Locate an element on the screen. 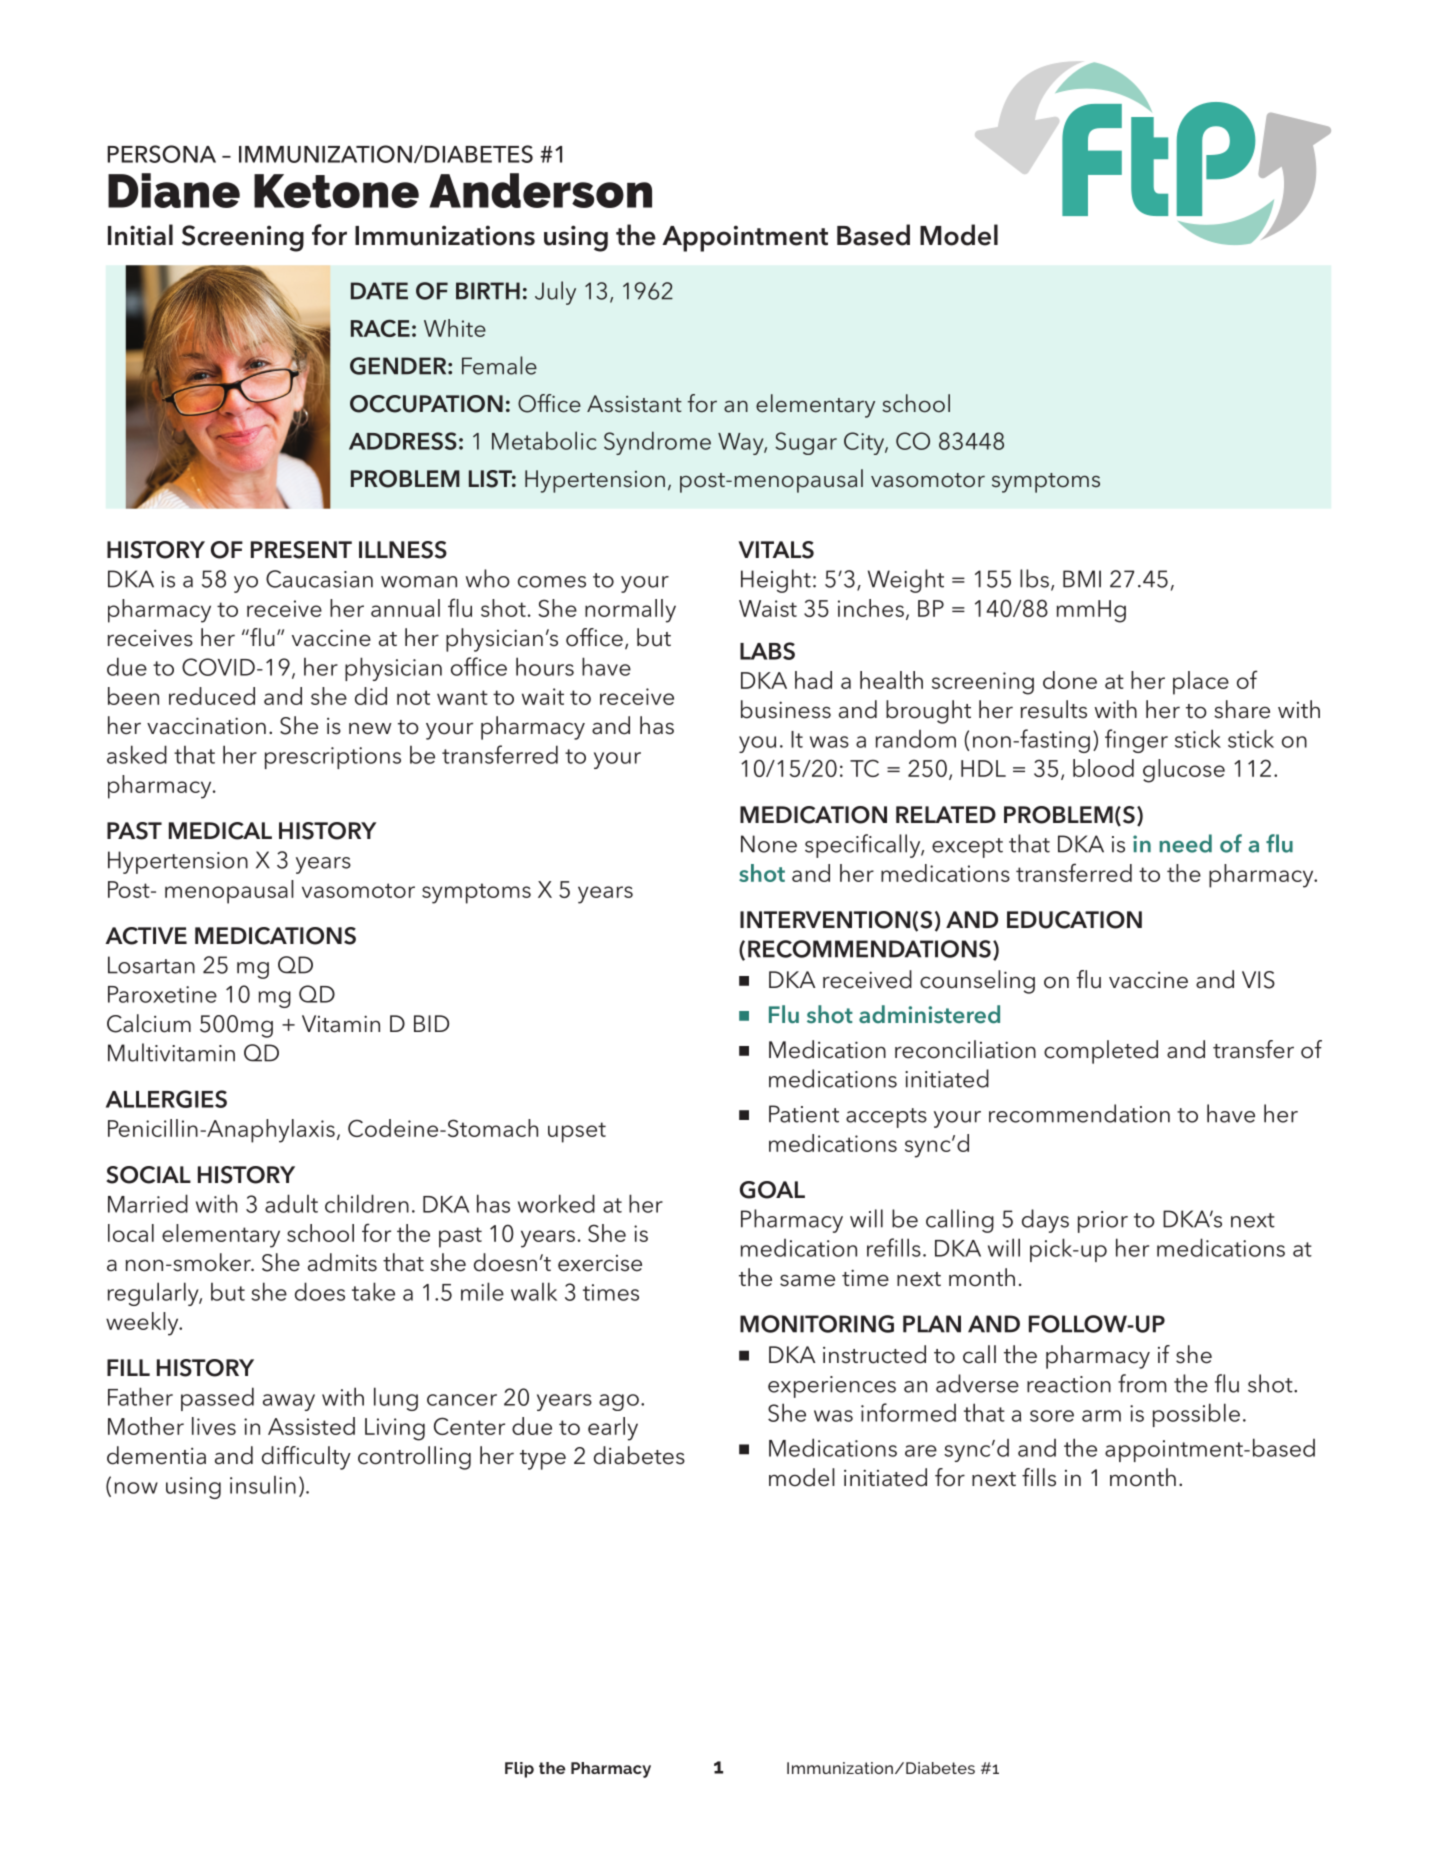 The width and height of the screenshot is (1437, 1859). Anderson is located at coordinates (540, 190).
